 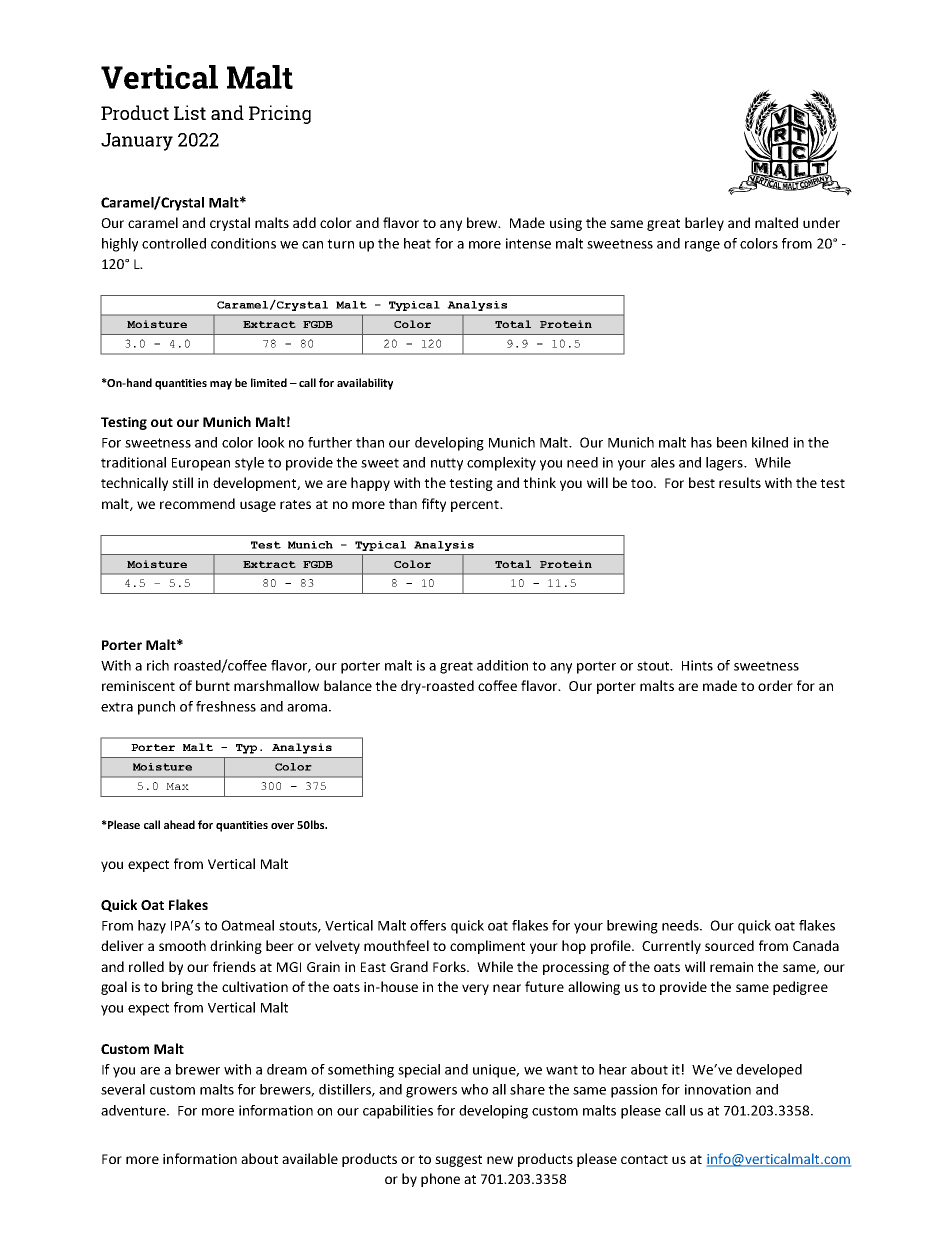 What do you see at coordinates (458, 1161) in the screenshot?
I see `suggest` at bounding box center [458, 1161].
